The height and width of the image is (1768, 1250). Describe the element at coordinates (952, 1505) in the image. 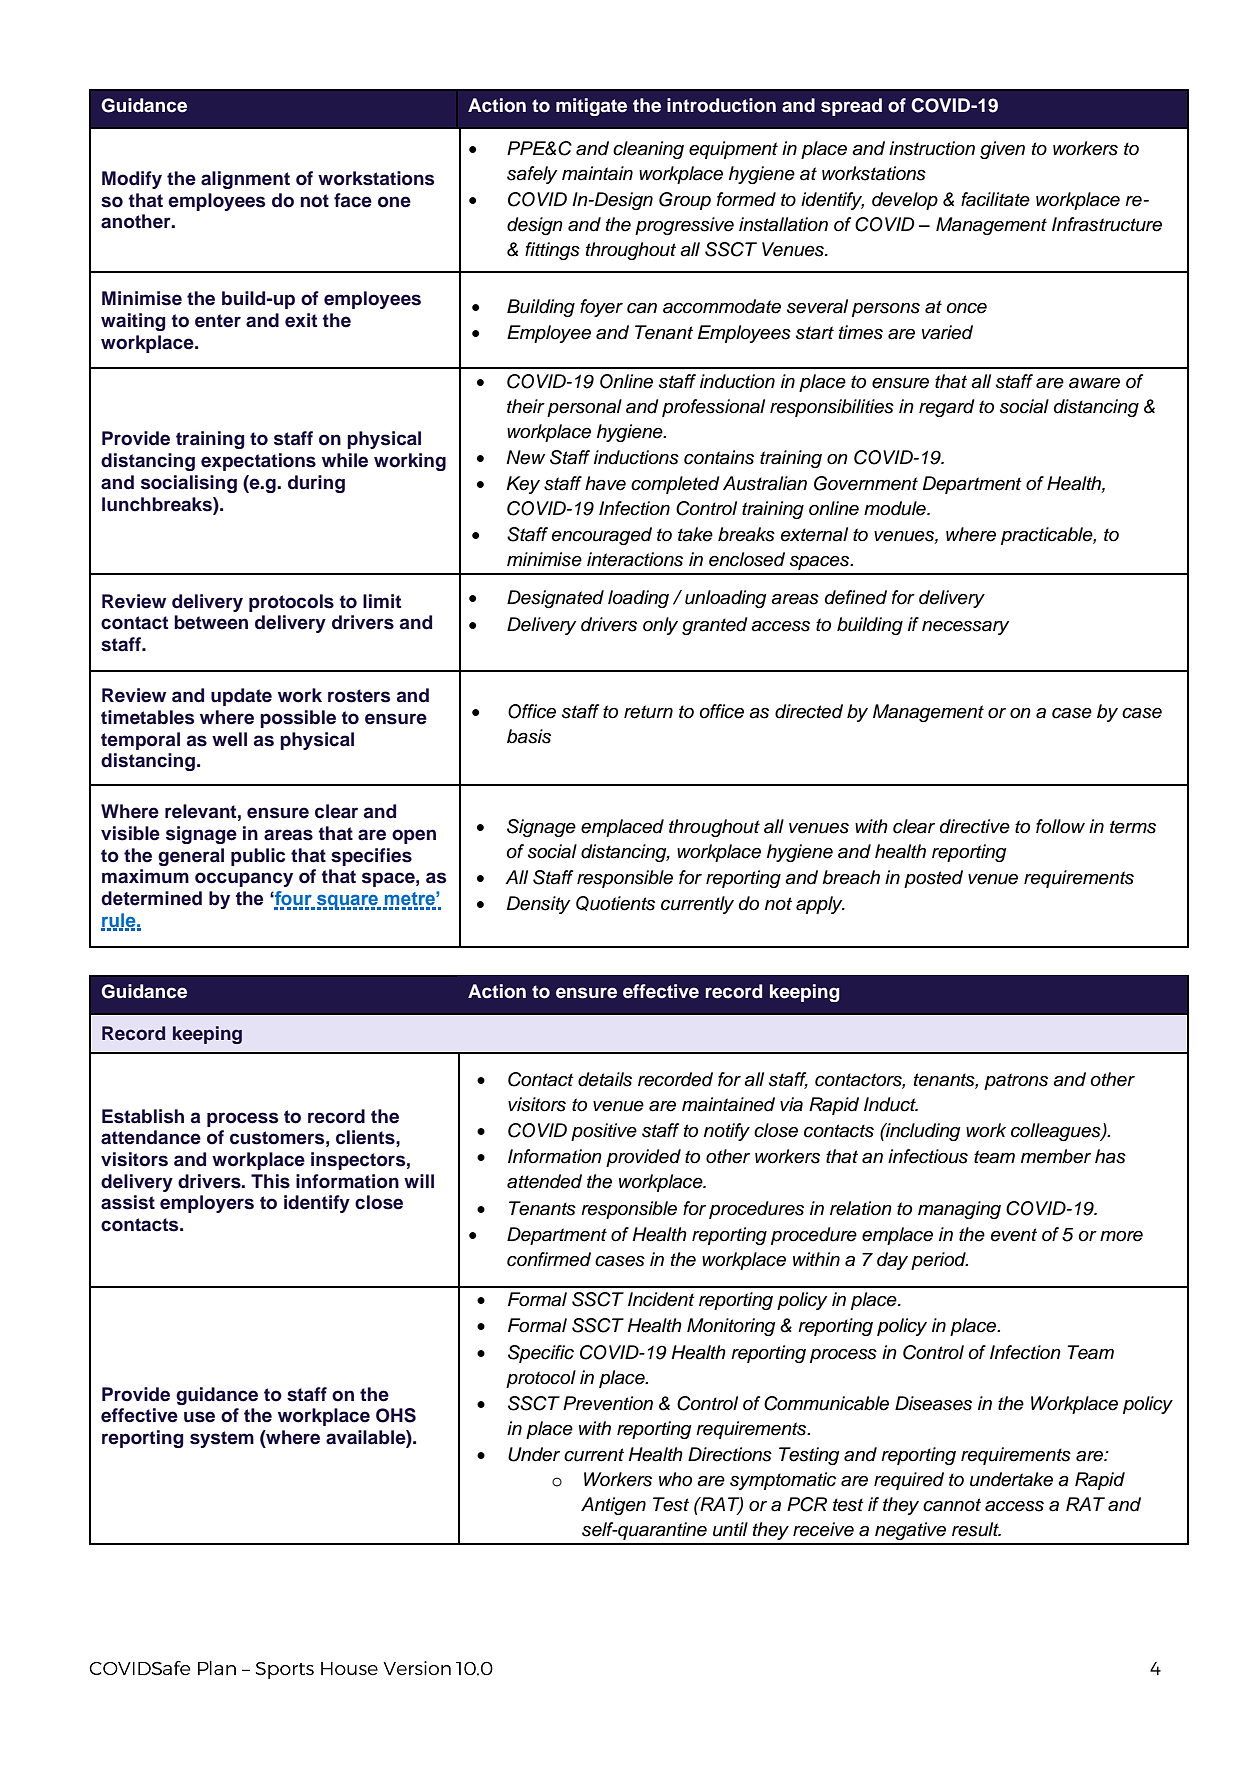

I see `cannot` at that location.
